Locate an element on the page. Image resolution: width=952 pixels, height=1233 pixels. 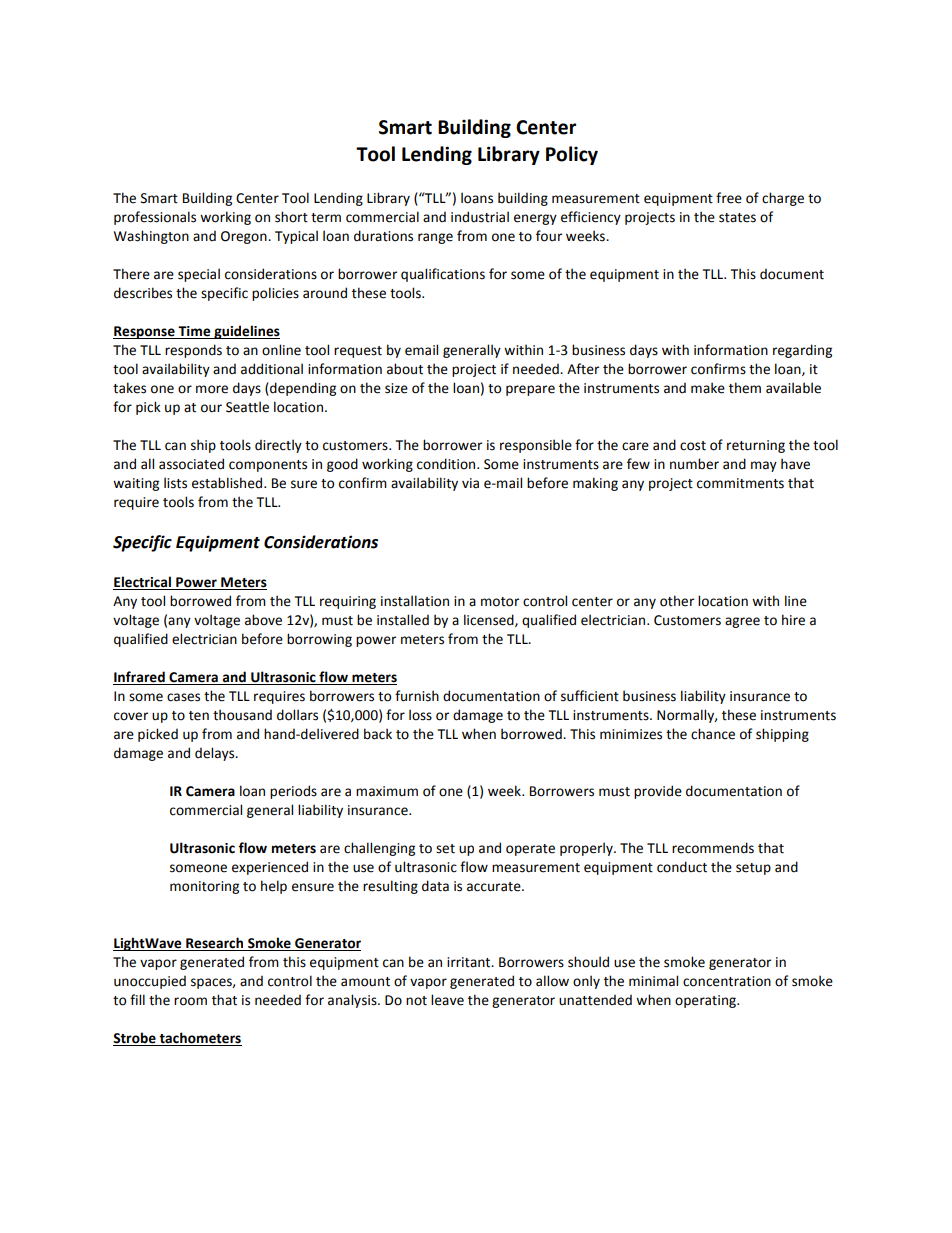
maximum is located at coordinates (387, 791).
